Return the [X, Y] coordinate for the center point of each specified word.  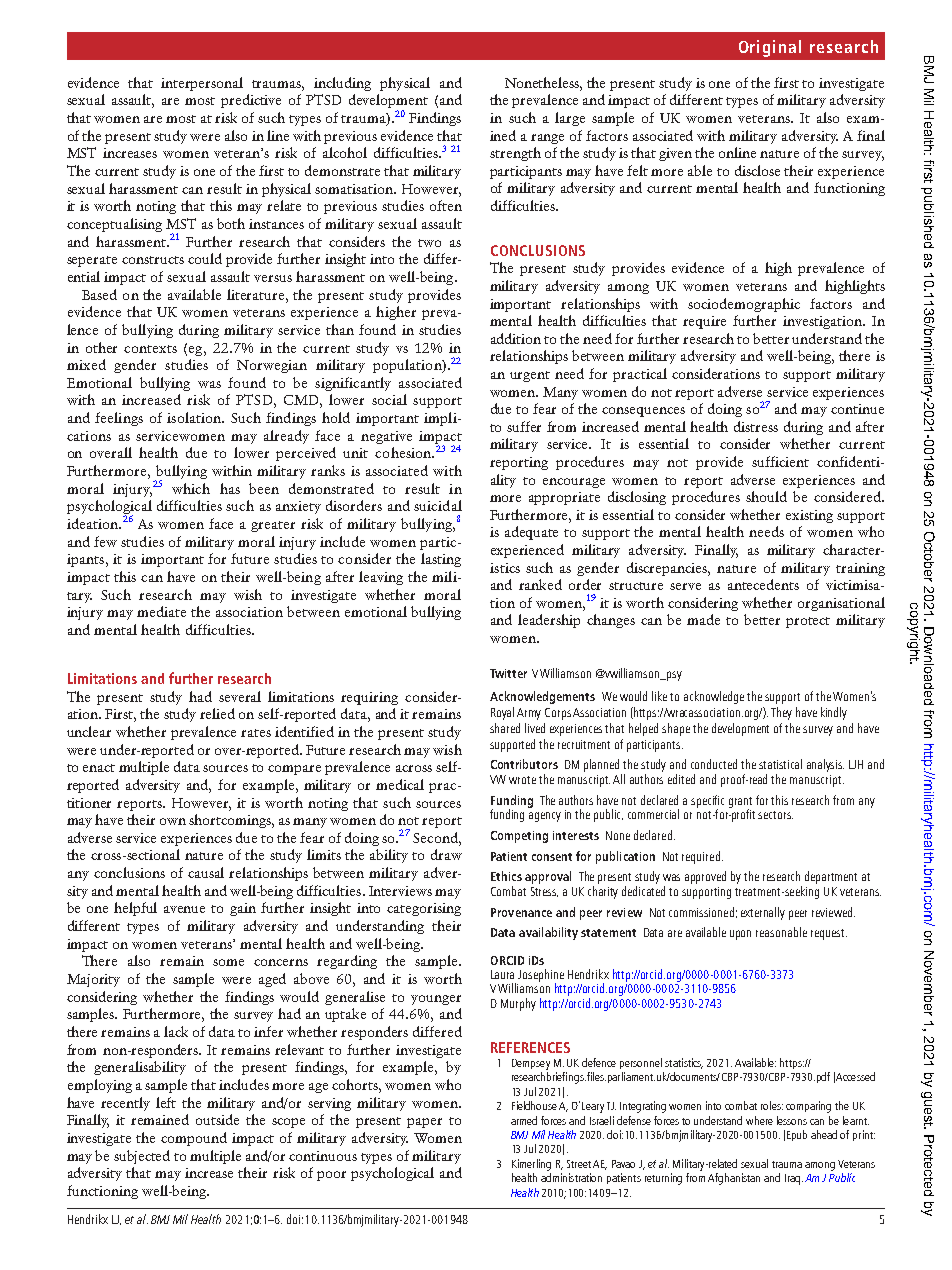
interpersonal [202, 84]
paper [424, 1123]
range [547, 139]
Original [770, 48]
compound [194, 1139]
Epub [797, 1135]
